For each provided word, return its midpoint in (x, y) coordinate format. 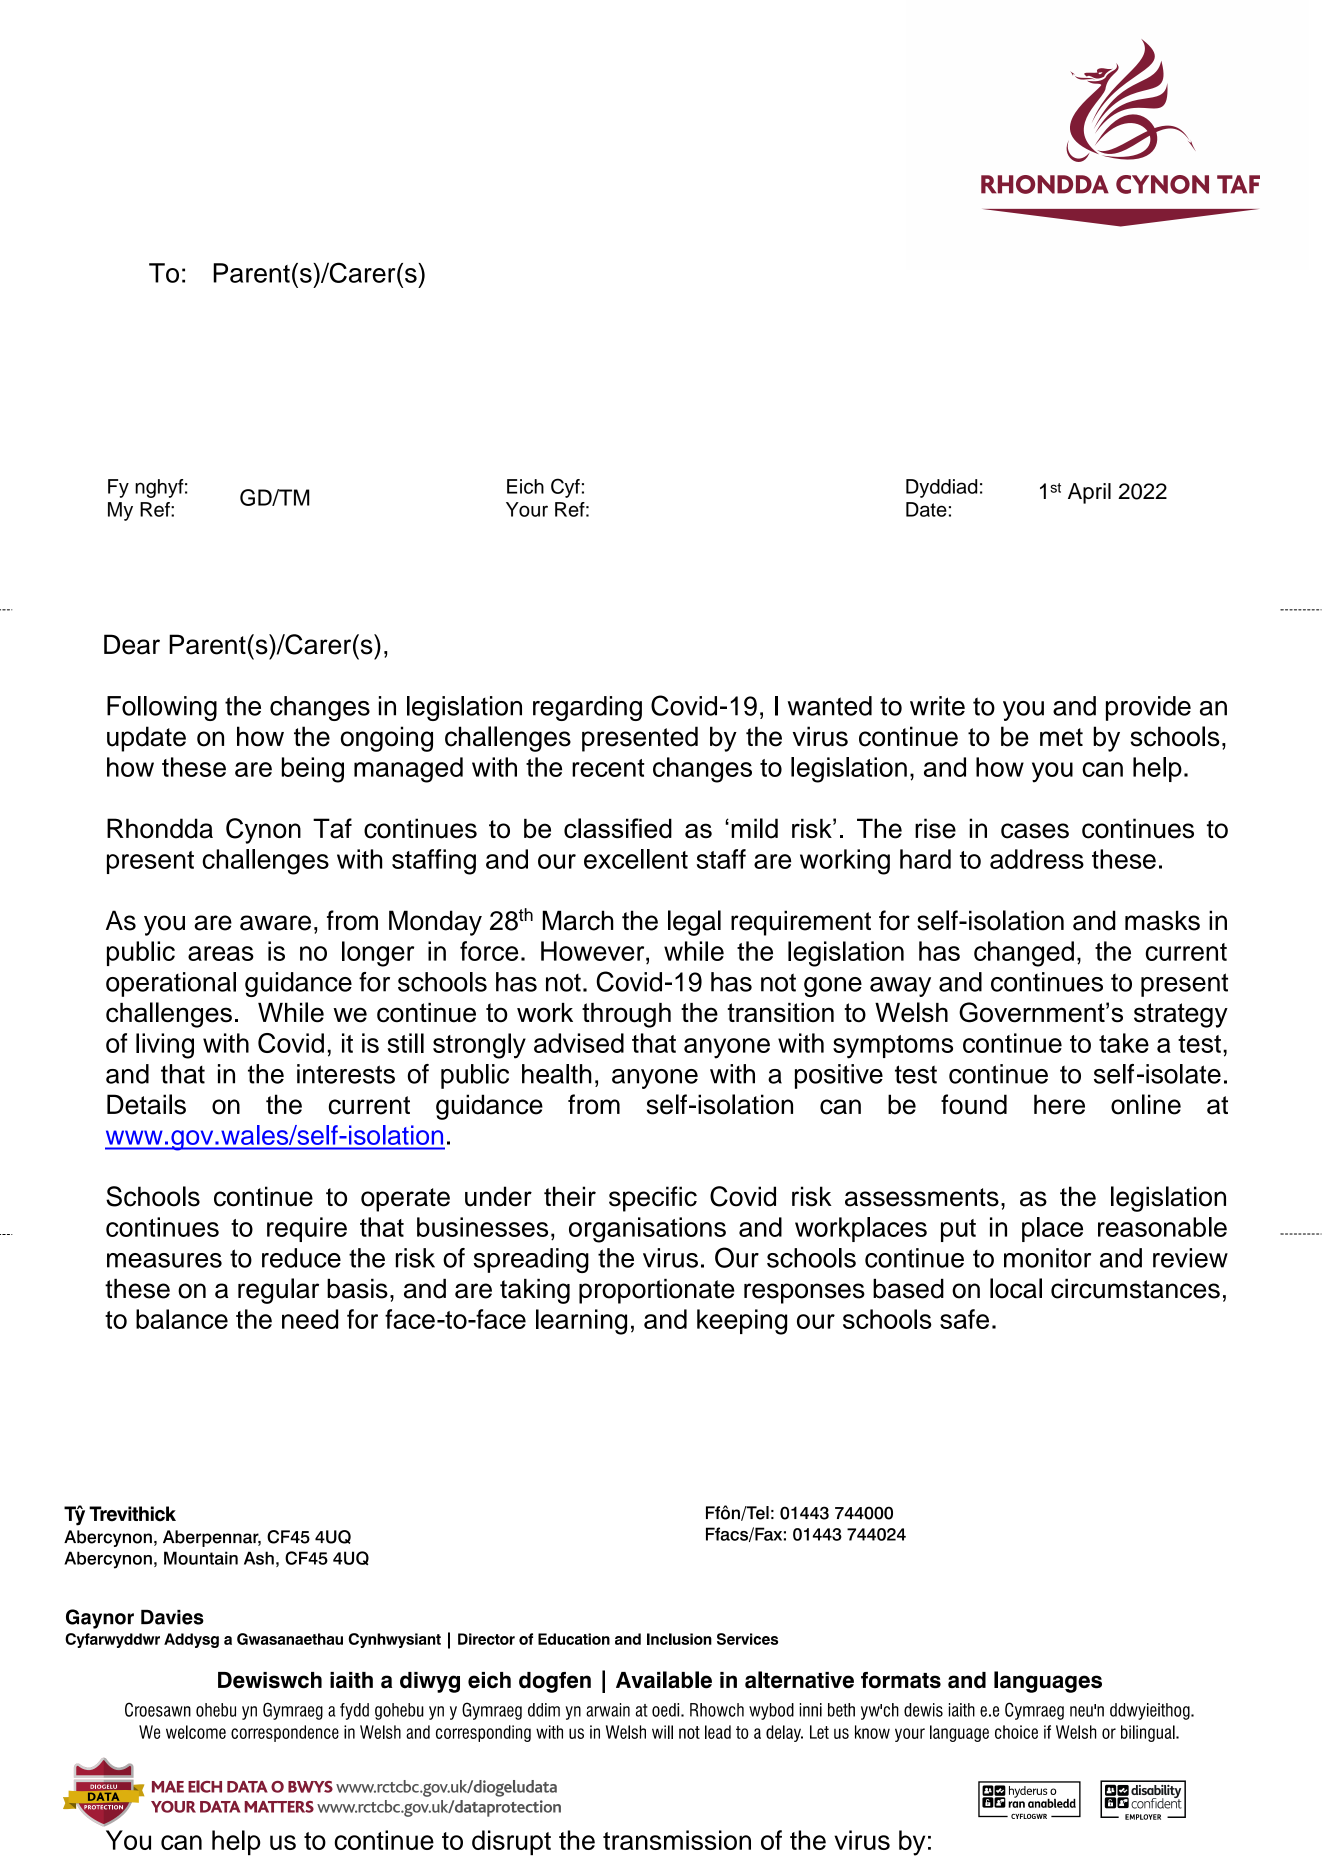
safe (964, 1319)
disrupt (511, 1842)
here (1059, 1104)
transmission (677, 1840)
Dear (132, 644)
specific (653, 1199)
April (1089, 493)
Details (146, 1104)
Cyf (565, 488)
